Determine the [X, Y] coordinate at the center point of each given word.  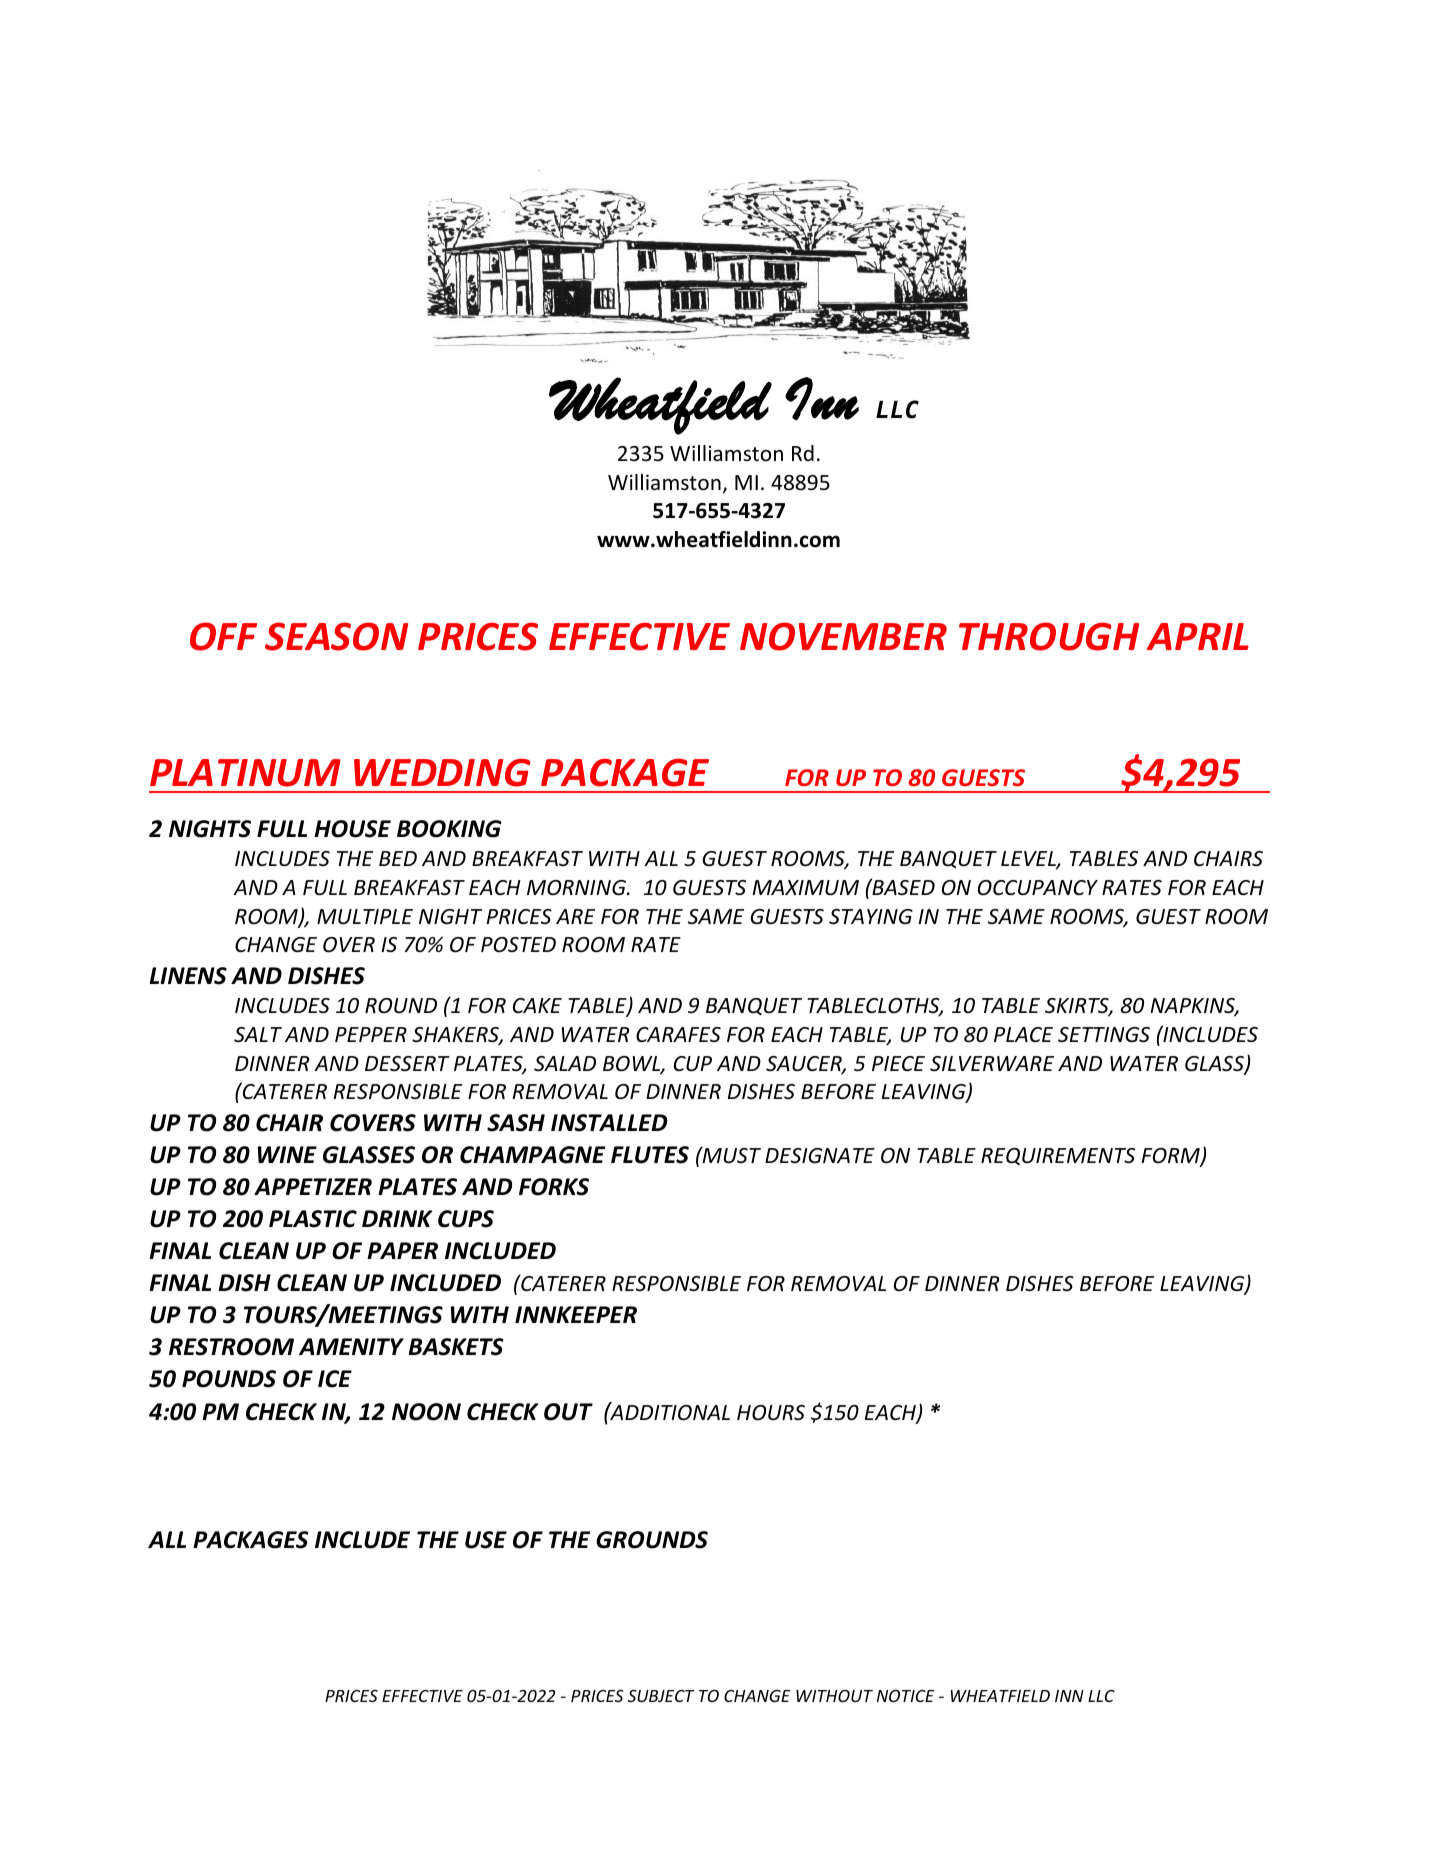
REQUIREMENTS [1058, 1156]
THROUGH [1049, 636]
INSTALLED [609, 1123]
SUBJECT [661, 1696]
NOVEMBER [843, 636]
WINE [287, 1154]
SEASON [336, 636]
